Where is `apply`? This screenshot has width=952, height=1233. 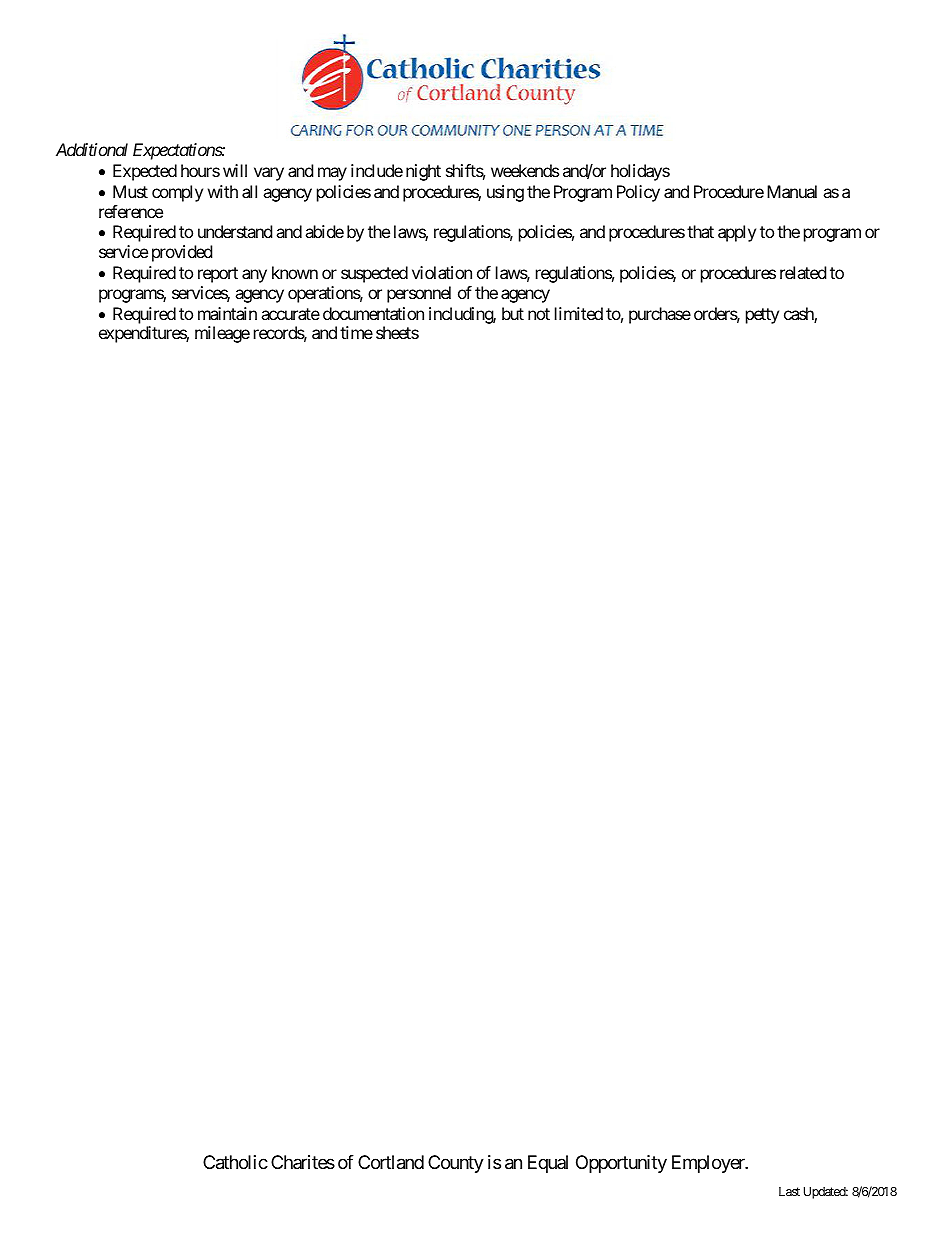 apply is located at coordinates (737, 233).
